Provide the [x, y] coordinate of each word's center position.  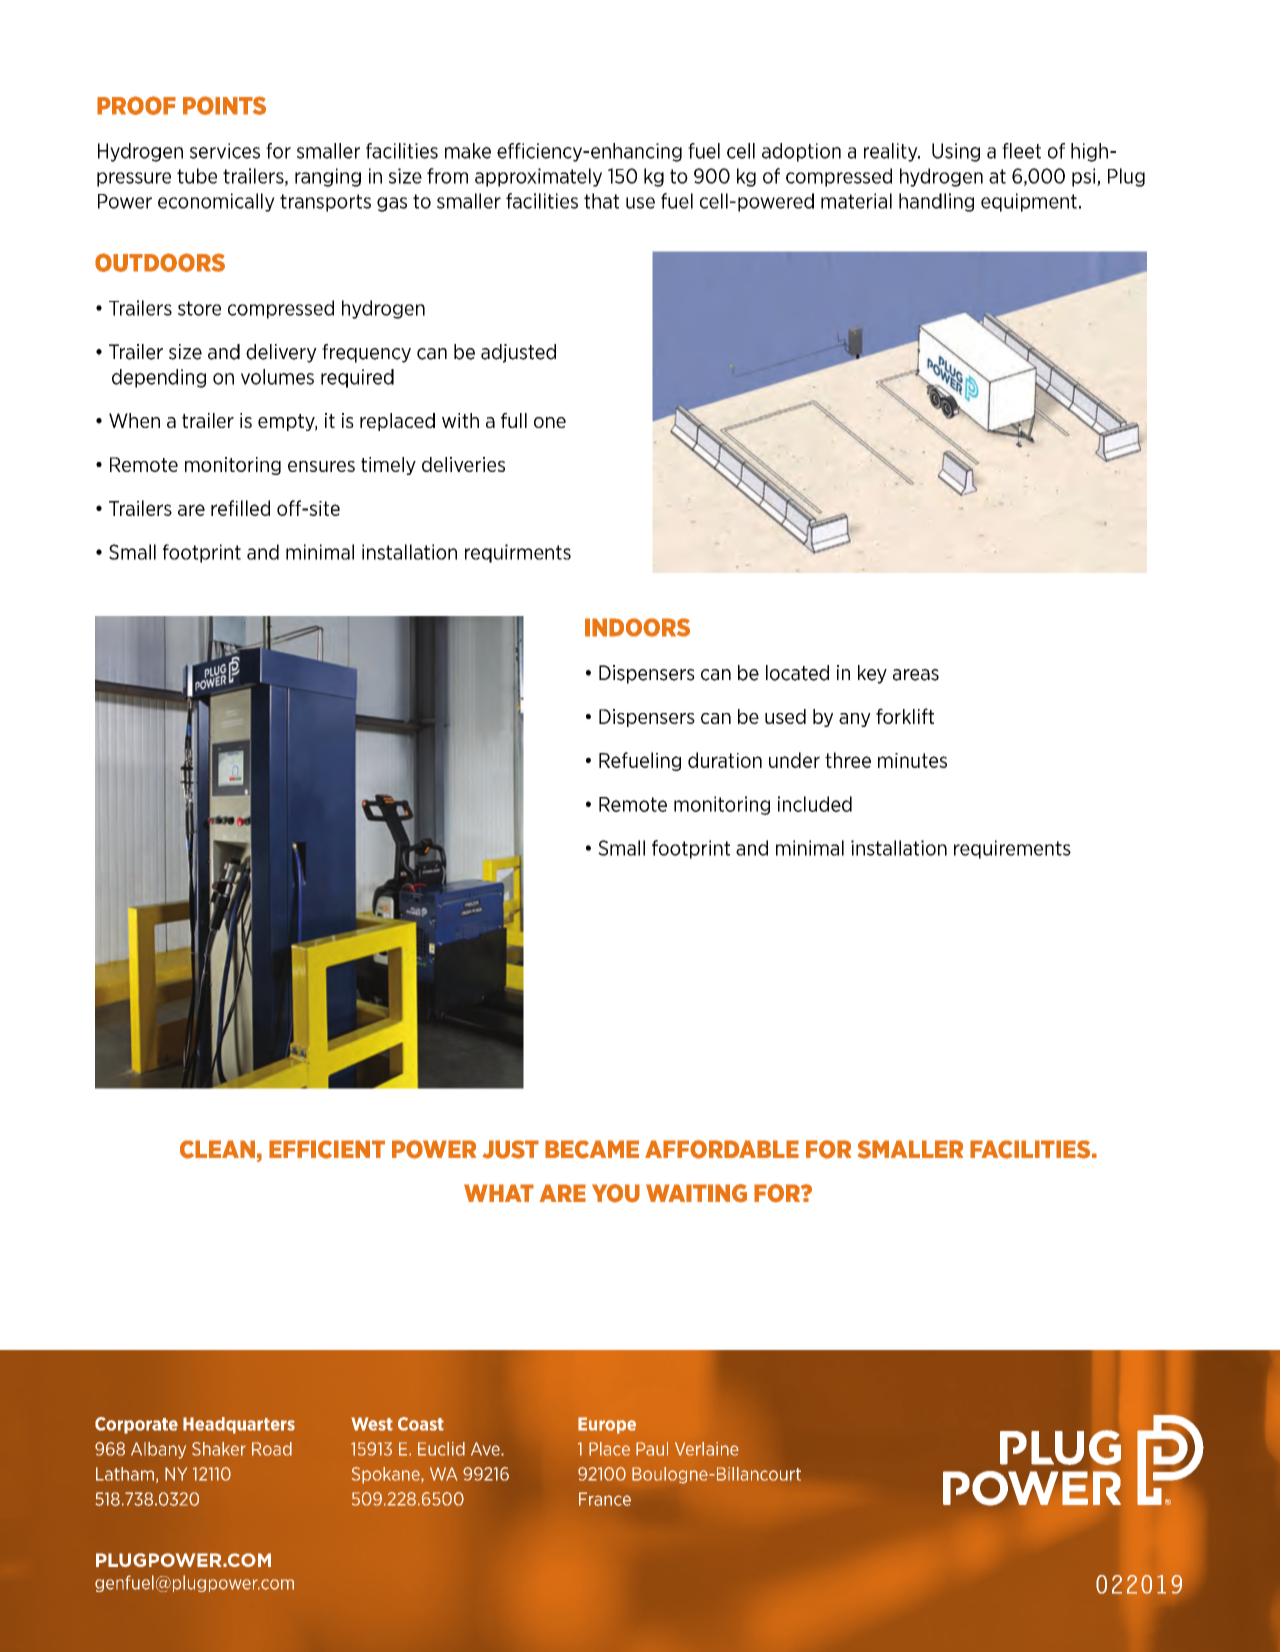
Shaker [219, 1449]
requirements [1012, 849]
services [225, 151]
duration [725, 760]
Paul [652, 1449]
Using [956, 152]
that [601, 201]
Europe [607, 1425]
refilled [240, 508]
